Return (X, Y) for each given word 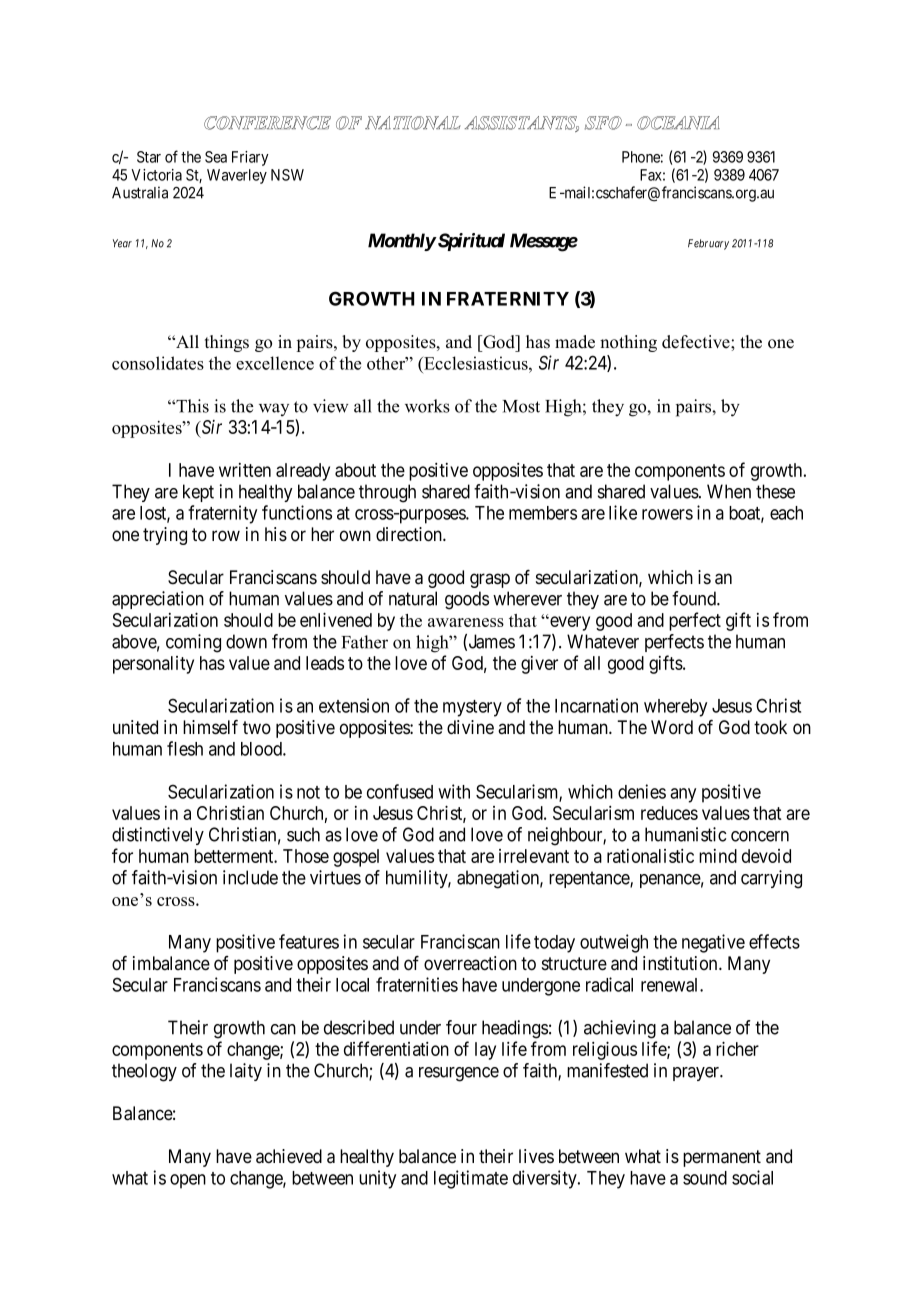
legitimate (471, 1179)
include (250, 877)
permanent (722, 1158)
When (729, 491)
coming (193, 643)
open (188, 1181)
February (708, 244)
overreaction (470, 963)
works (427, 406)
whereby (675, 708)
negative (713, 943)
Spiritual (470, 242)
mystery (472, 708)
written (245, 470)
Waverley (237, 176)
